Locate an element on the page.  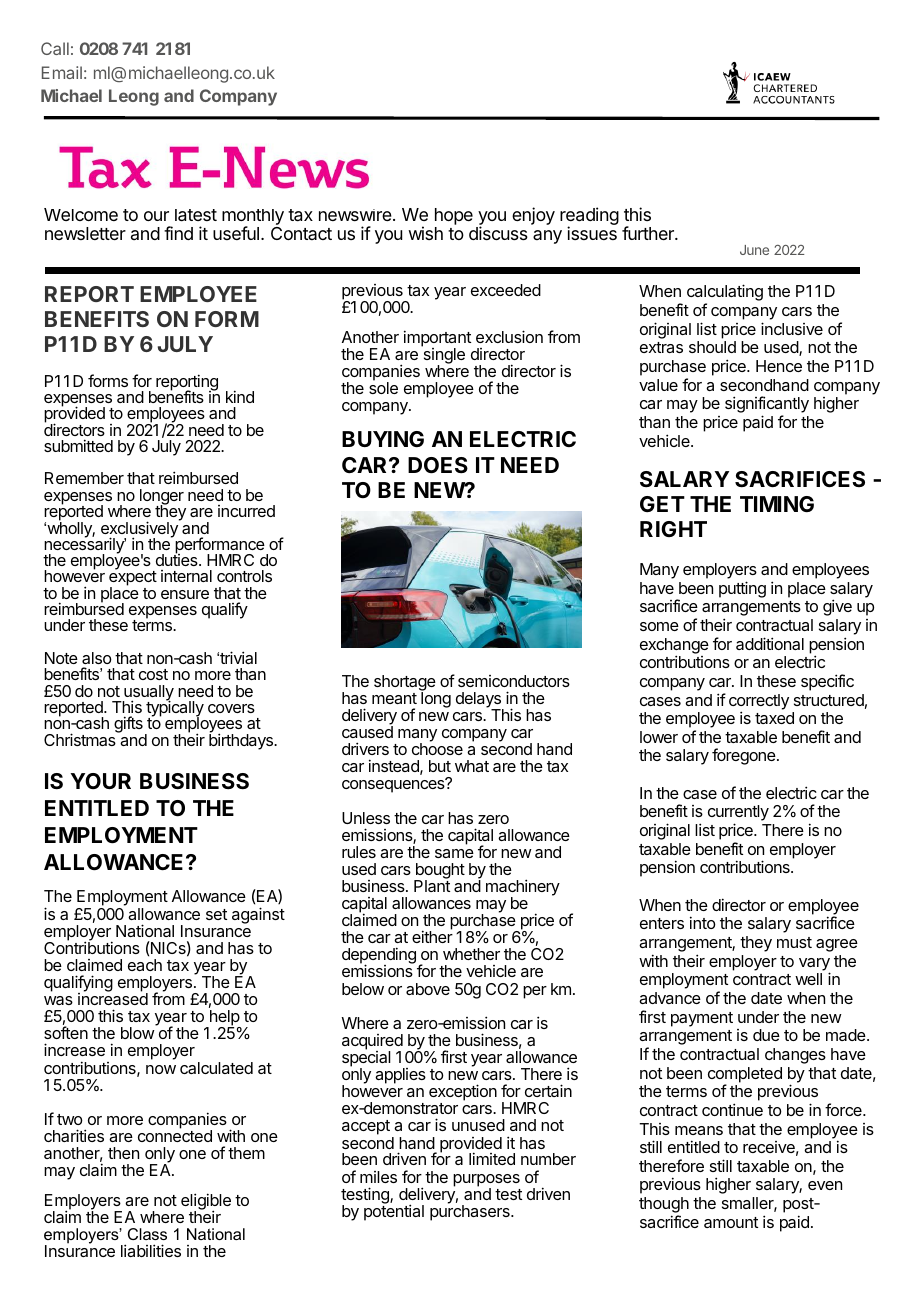
additional is located at coordinates (770, 643).
